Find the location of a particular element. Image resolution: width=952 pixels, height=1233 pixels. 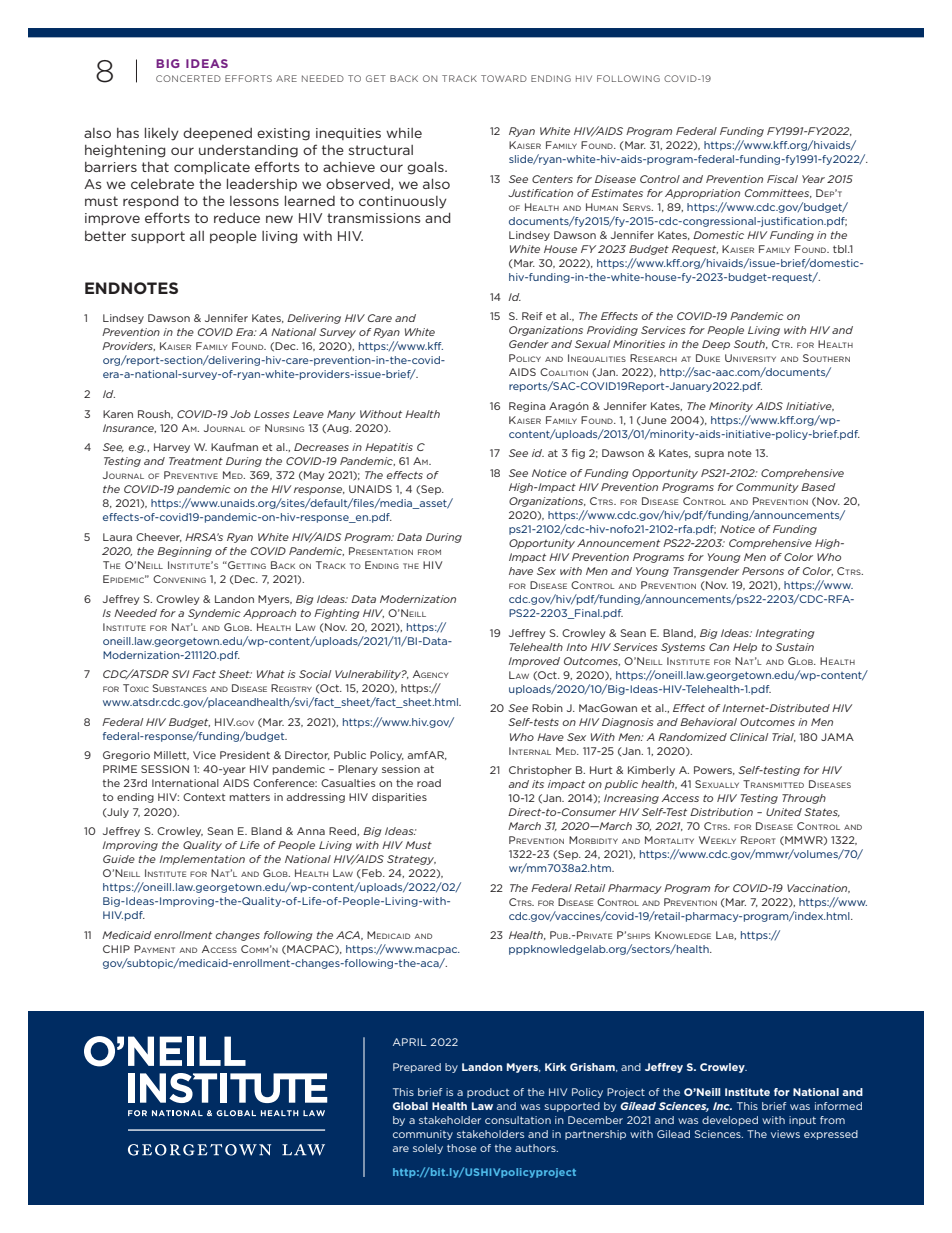

Fiscal is located at coordinates (782, 179).
